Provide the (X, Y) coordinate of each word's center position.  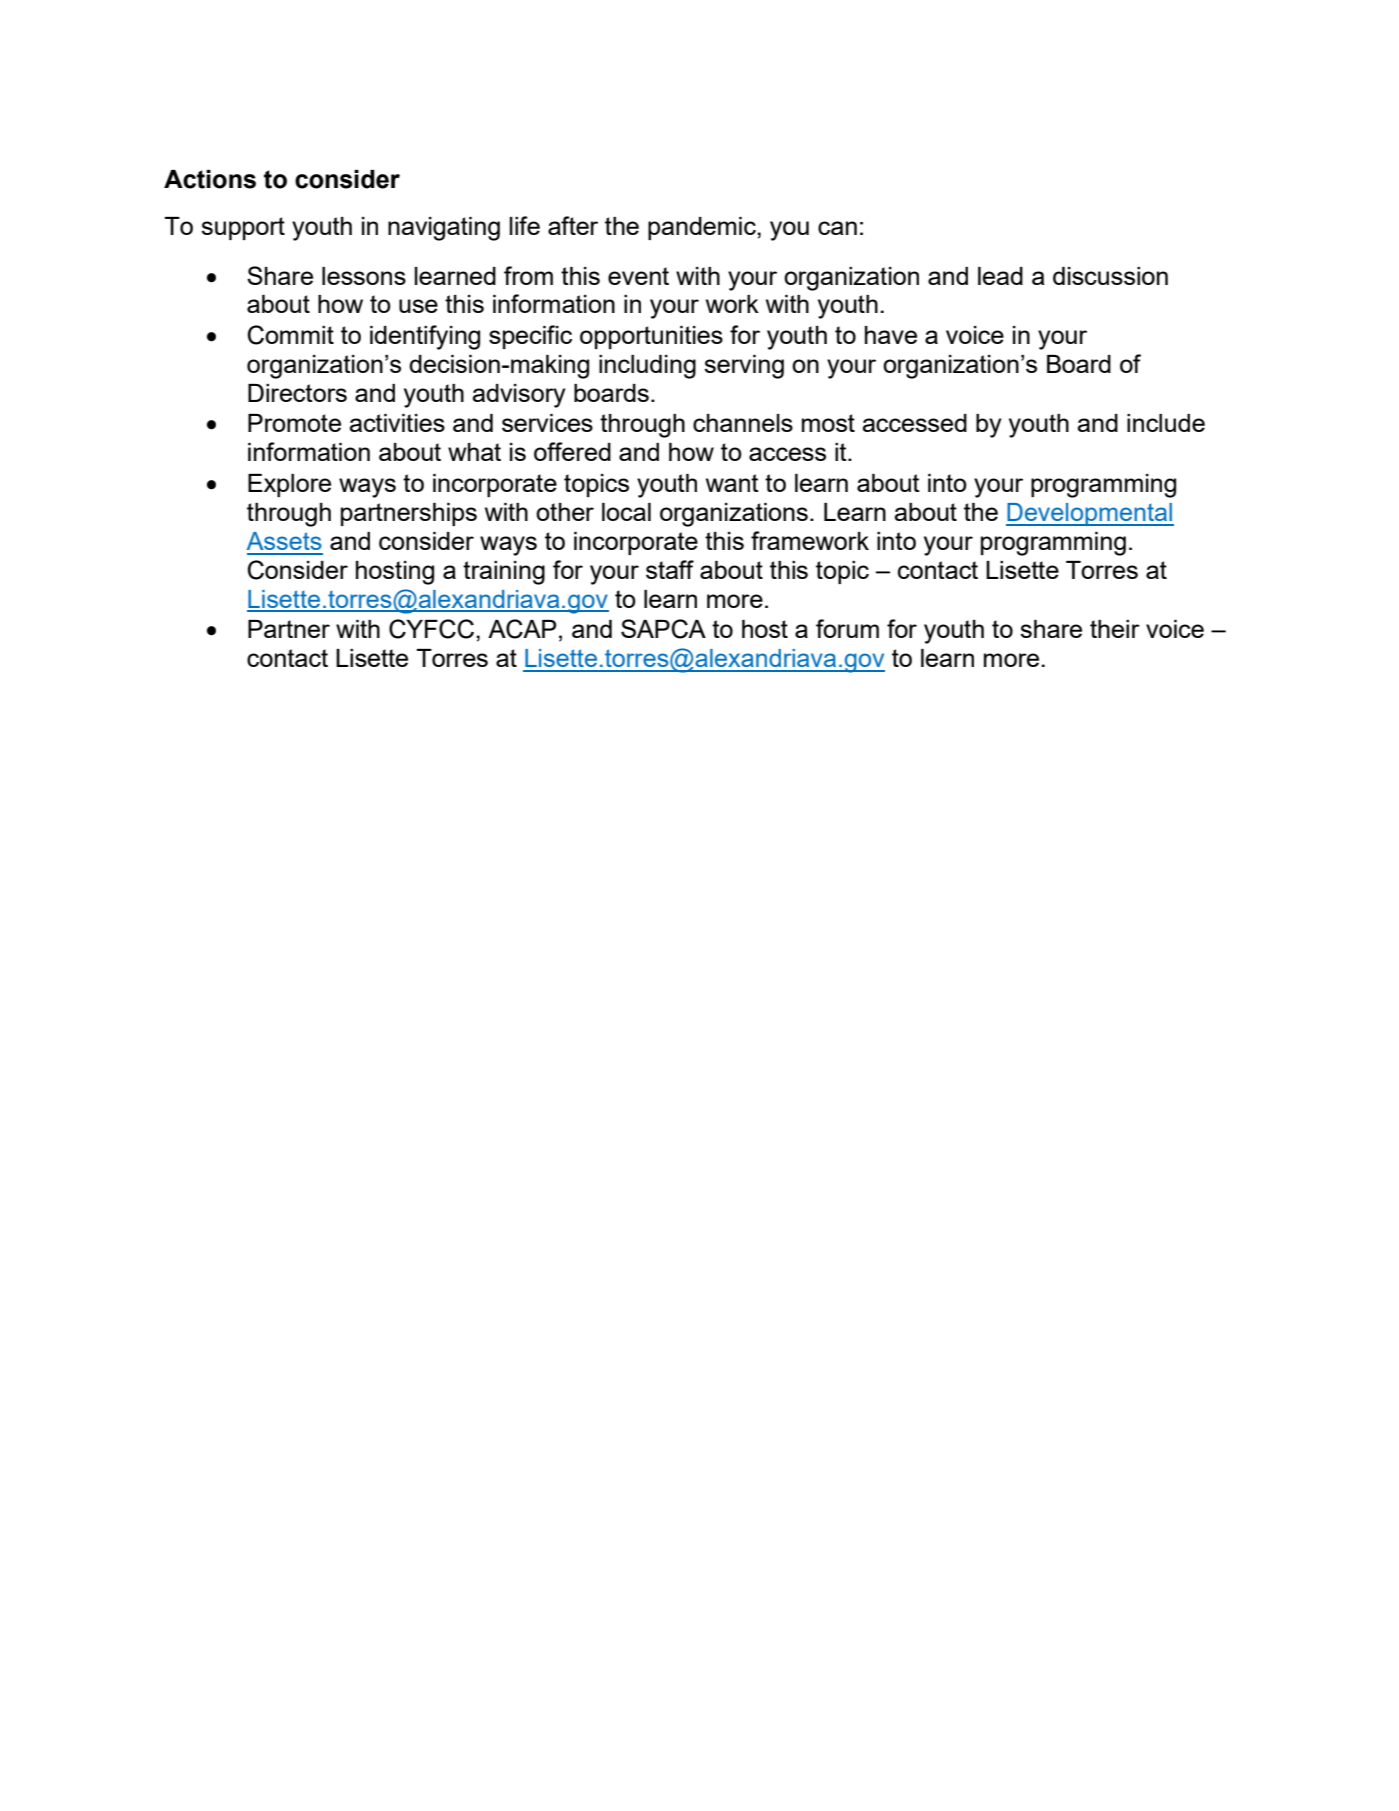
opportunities (651, 337)
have (891, 335)
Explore (289, 485)
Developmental (1090, 514)
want (732, 483)
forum (847, 628)
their (1115, 629)
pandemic (703, 228)
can (837, 228)
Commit (291, 335)
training (504, 573)
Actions (210, 179)
